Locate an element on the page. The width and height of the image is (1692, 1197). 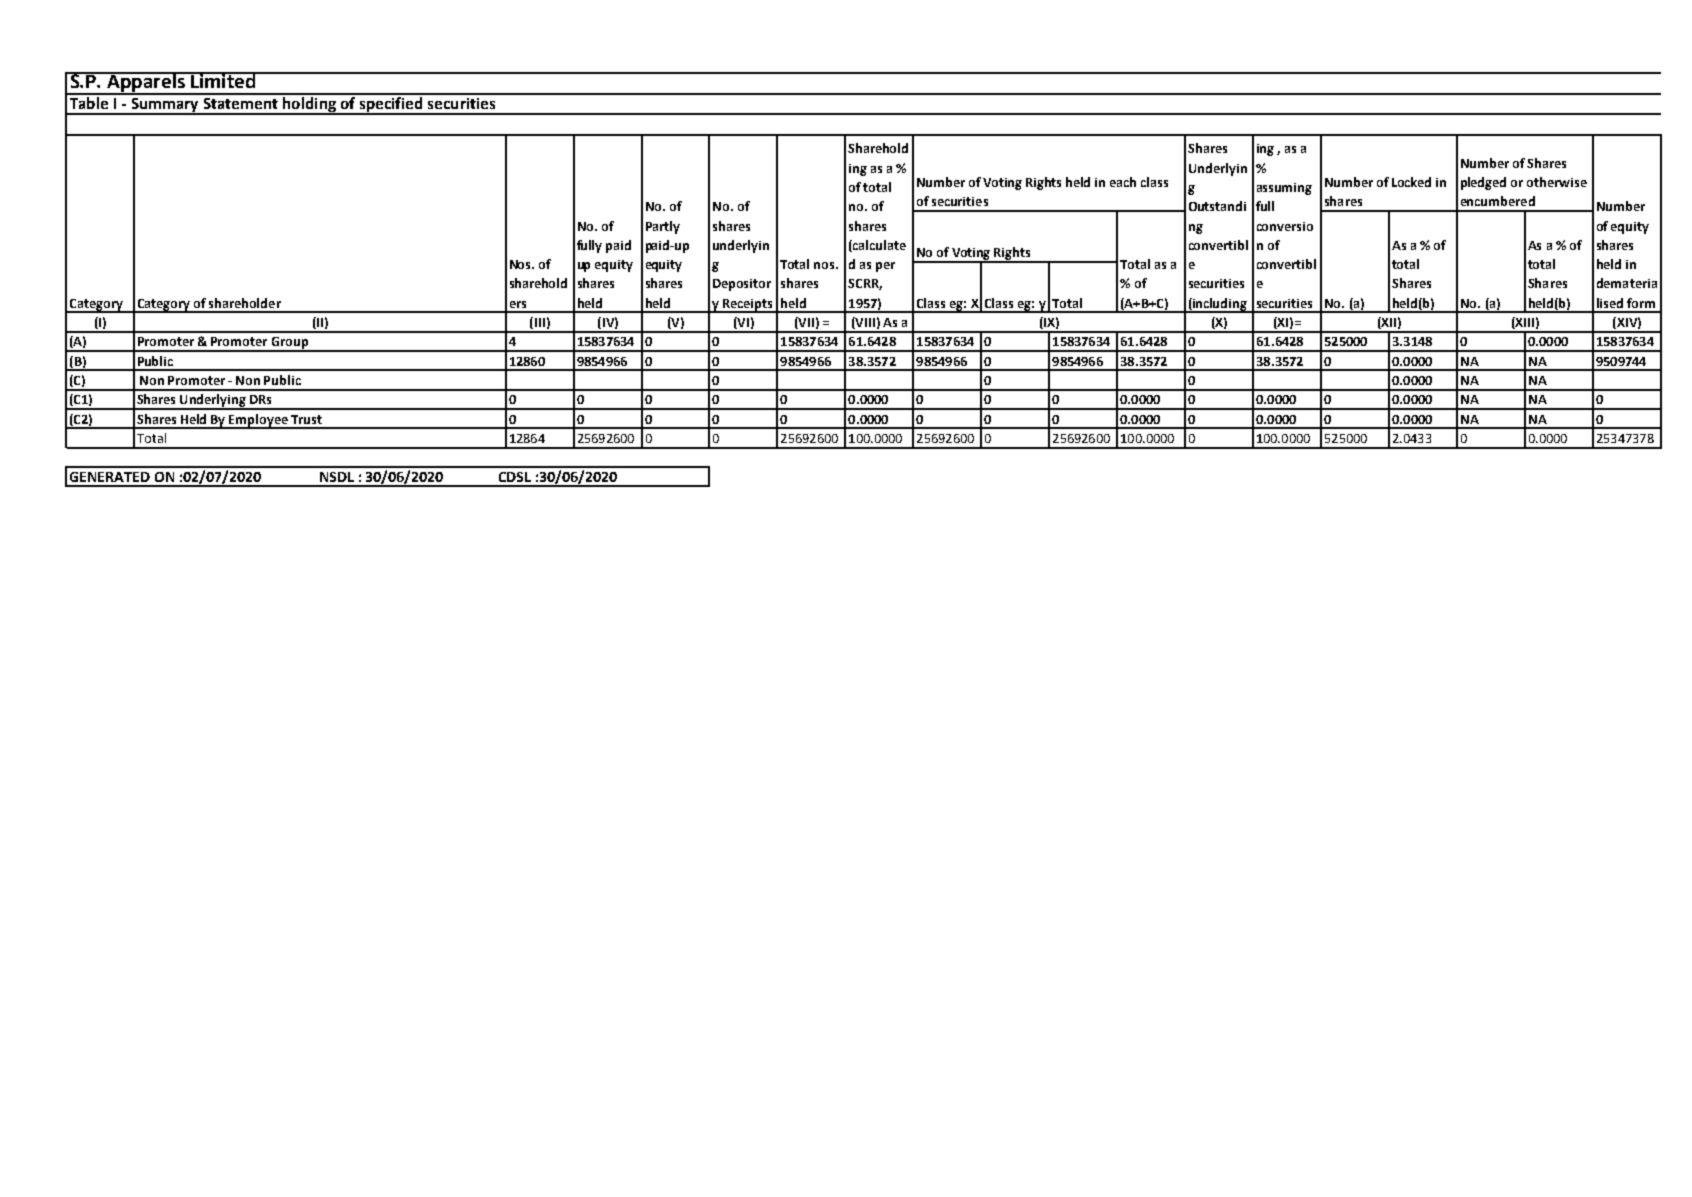
Limited is located at coordinates (223, 80).
